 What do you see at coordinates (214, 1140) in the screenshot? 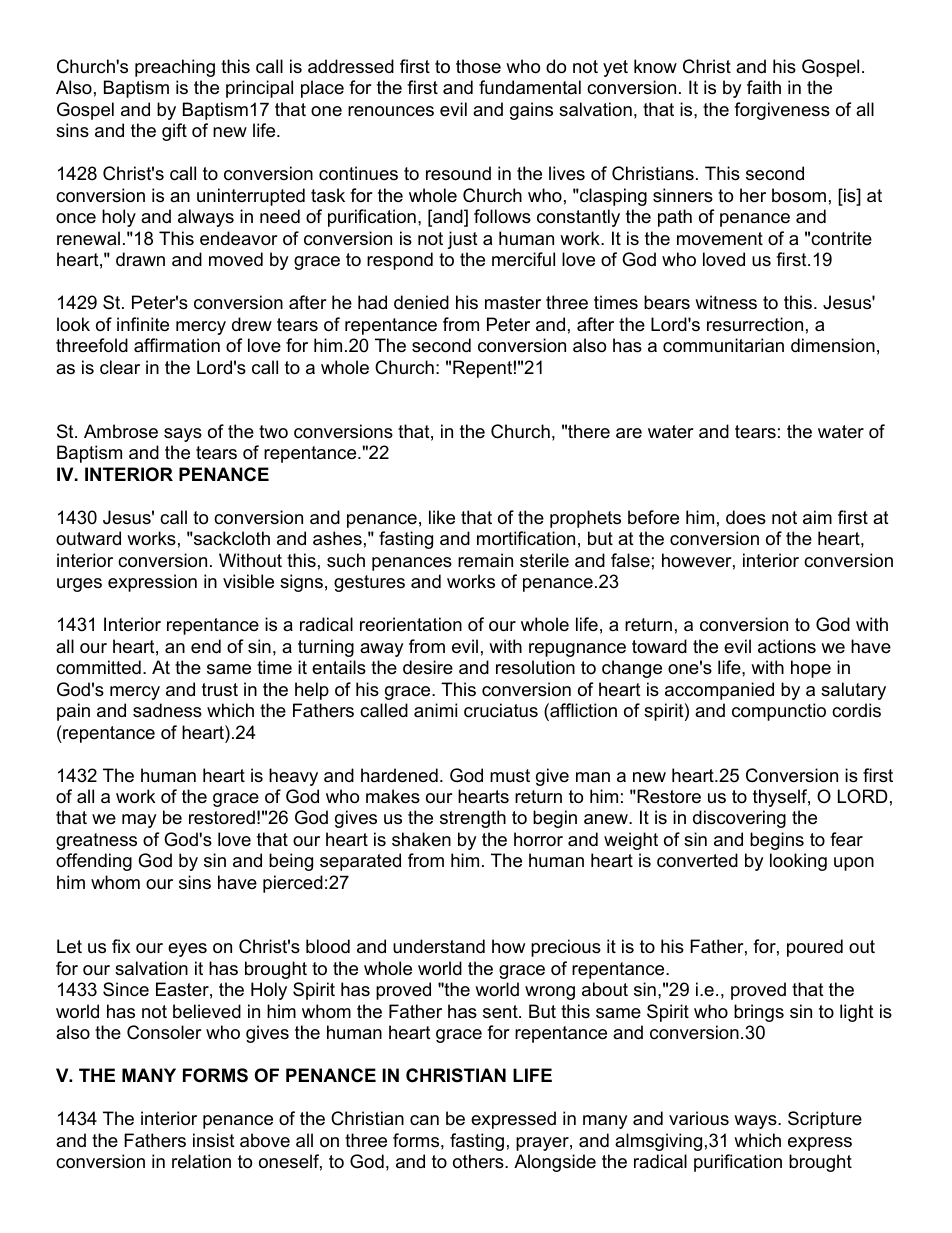
I see `insist` at bounding box center [214, 1140].
